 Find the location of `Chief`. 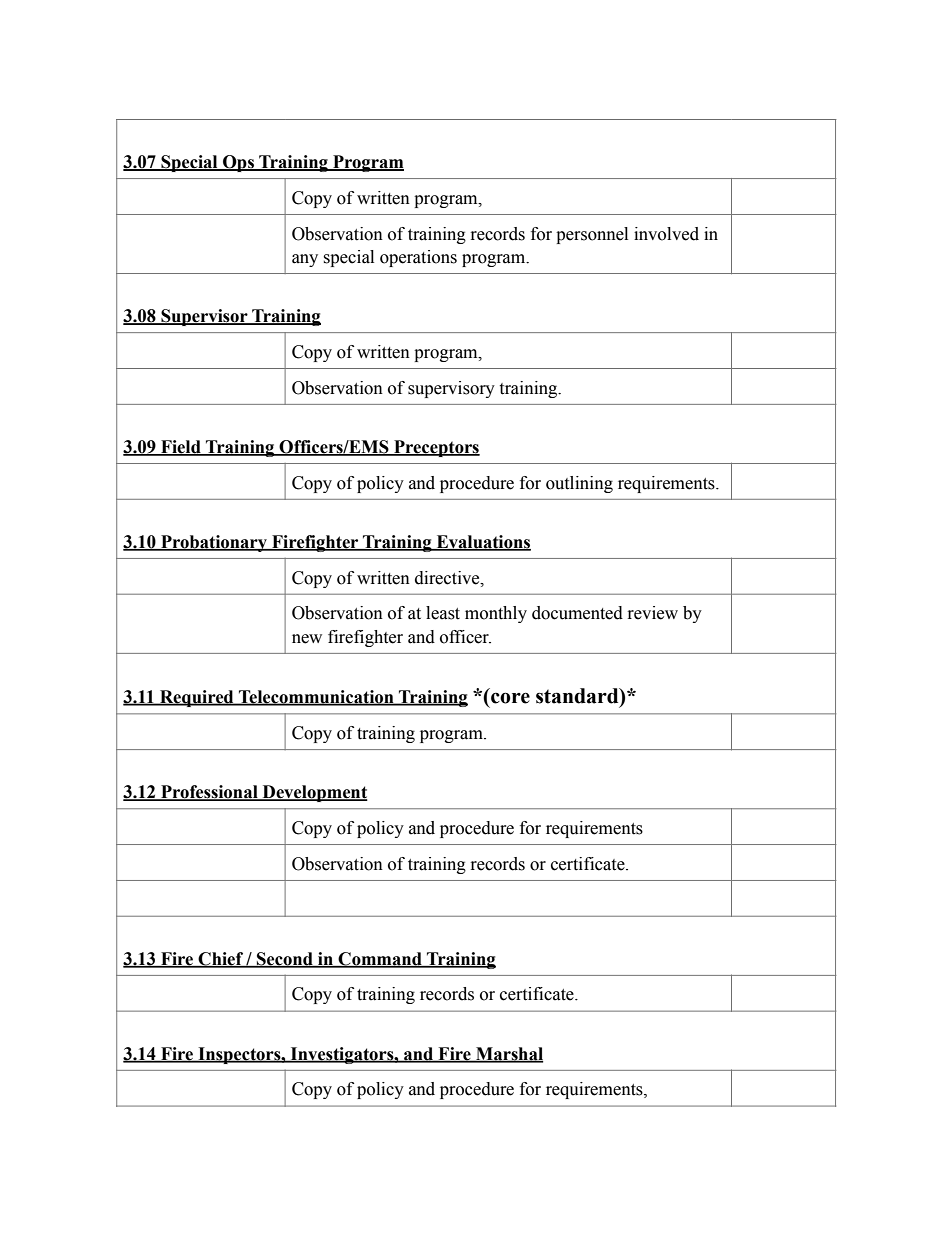

Chief is located at coordinates (221, 959).
